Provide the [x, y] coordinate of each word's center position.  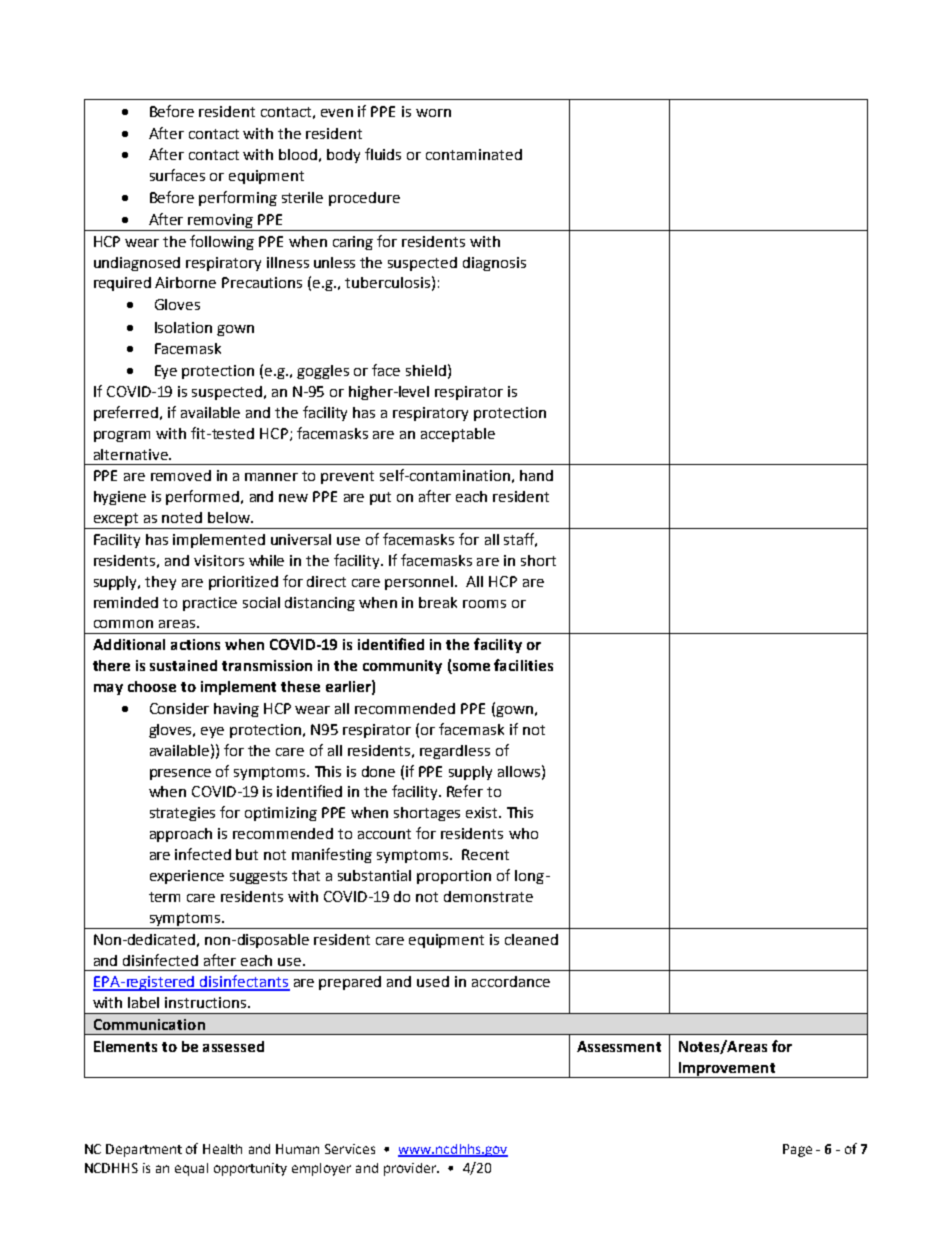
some [470, 668]
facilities [523, 665]
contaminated [474, 154]
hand [536, 475]
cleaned [531, 939]
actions [195, 644]
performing [238, 198]
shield [426, 370]
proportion [454, 877]
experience [187, 877]
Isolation [183, 327]
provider [411, 1169]
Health [222, 1149]
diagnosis [494, 264]
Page [797, 1150]
